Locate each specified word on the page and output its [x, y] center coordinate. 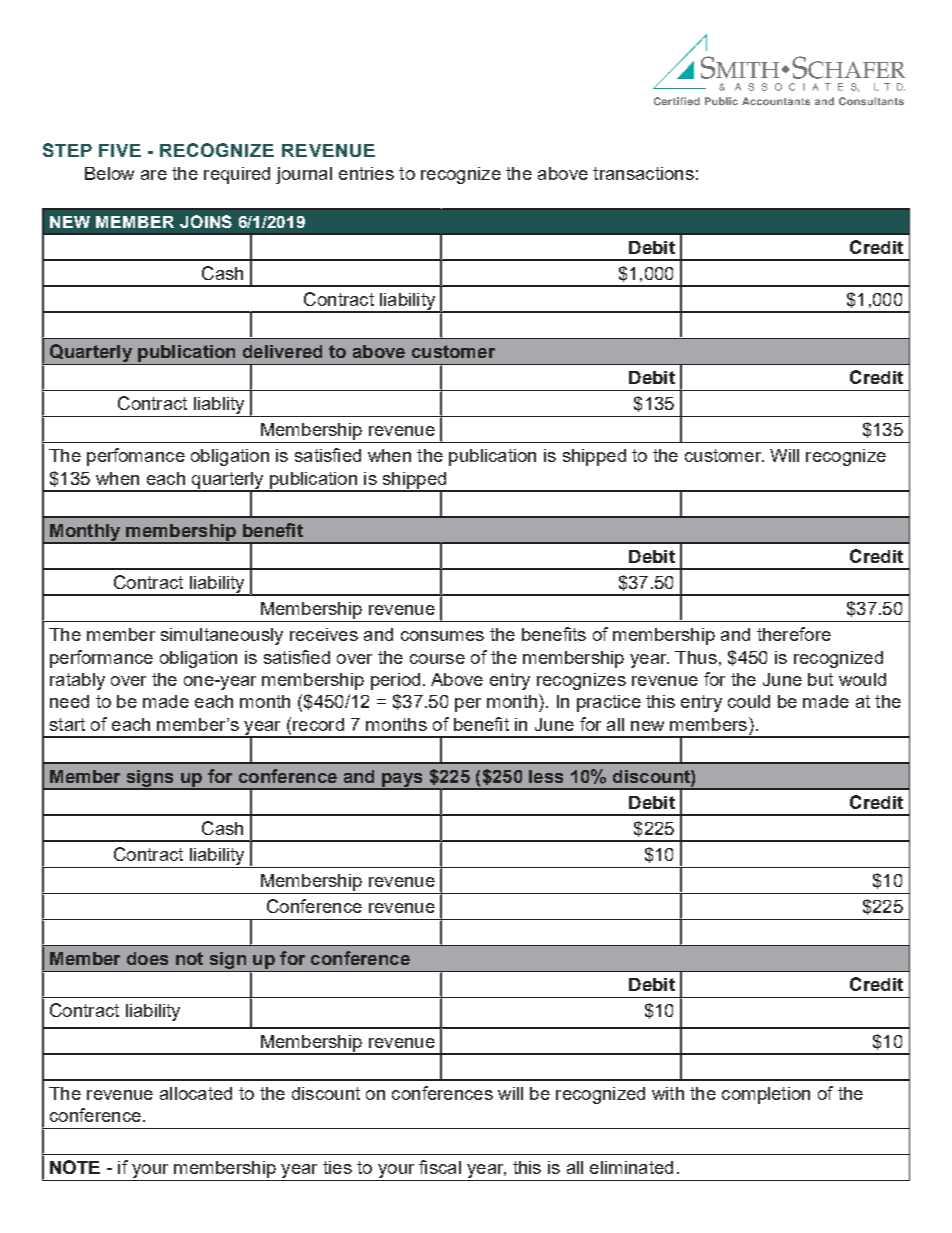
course [437, 659]
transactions [643, 173]
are [154, 175]
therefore [794, 634]
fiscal [440, 1167]
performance [101, 659]
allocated [196, 1093]
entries [366, 173]
